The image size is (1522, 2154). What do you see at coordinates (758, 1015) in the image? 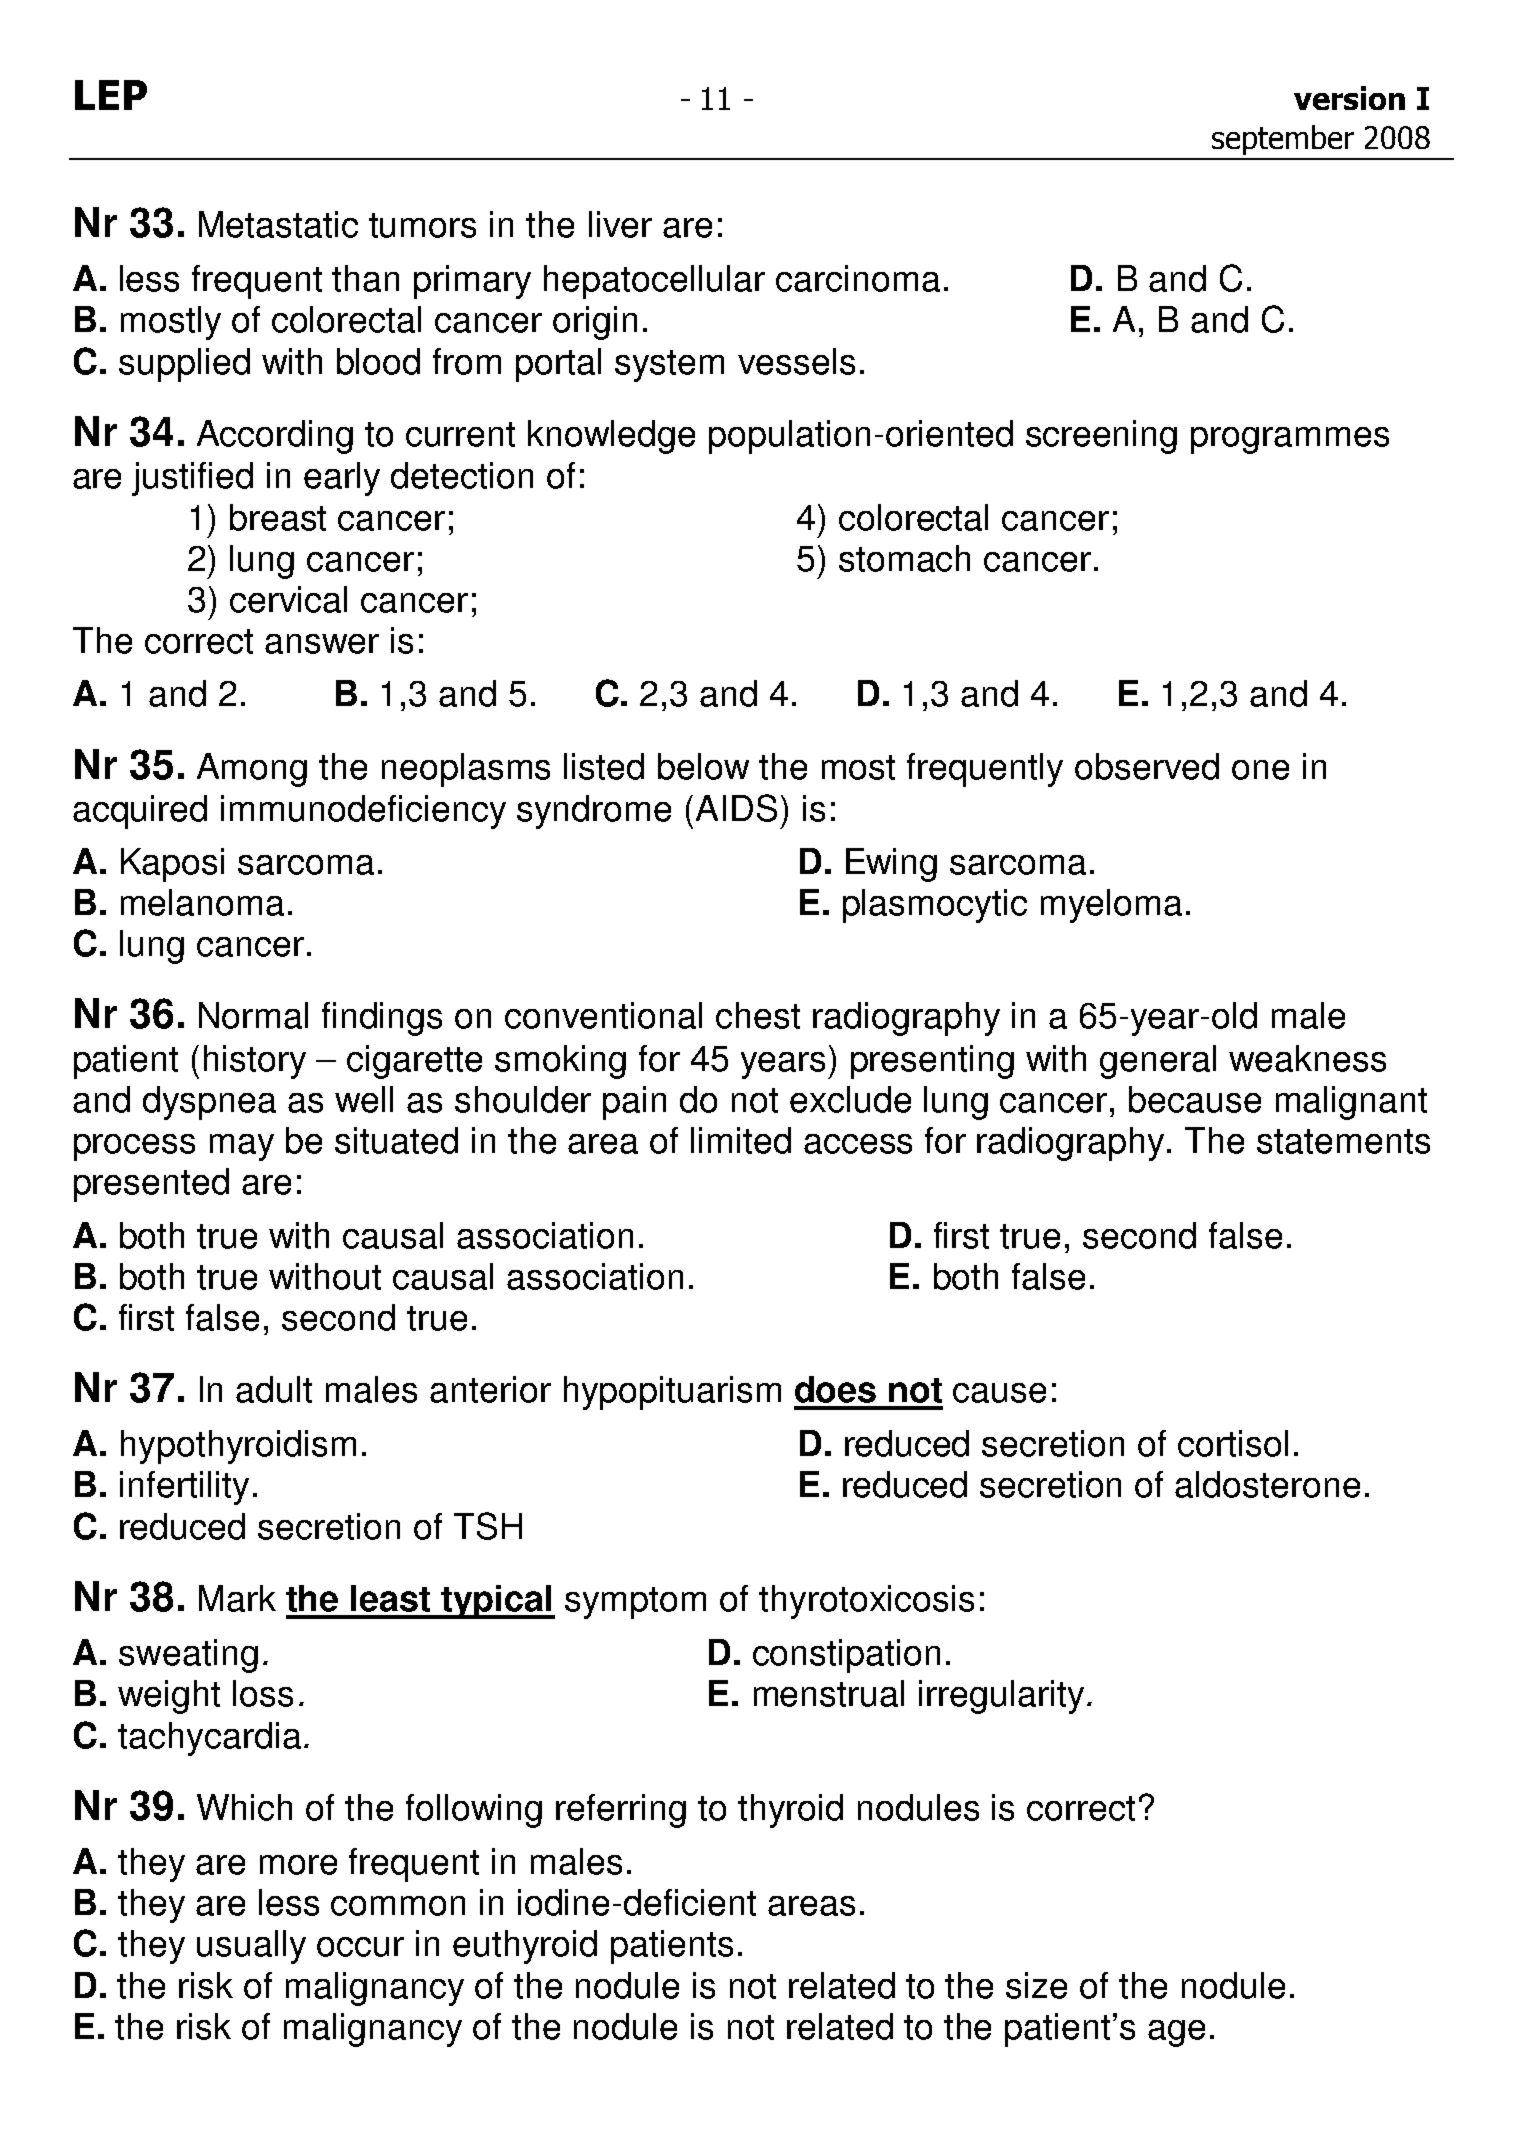
I see `chest` at bounding box center [758, 1015].
